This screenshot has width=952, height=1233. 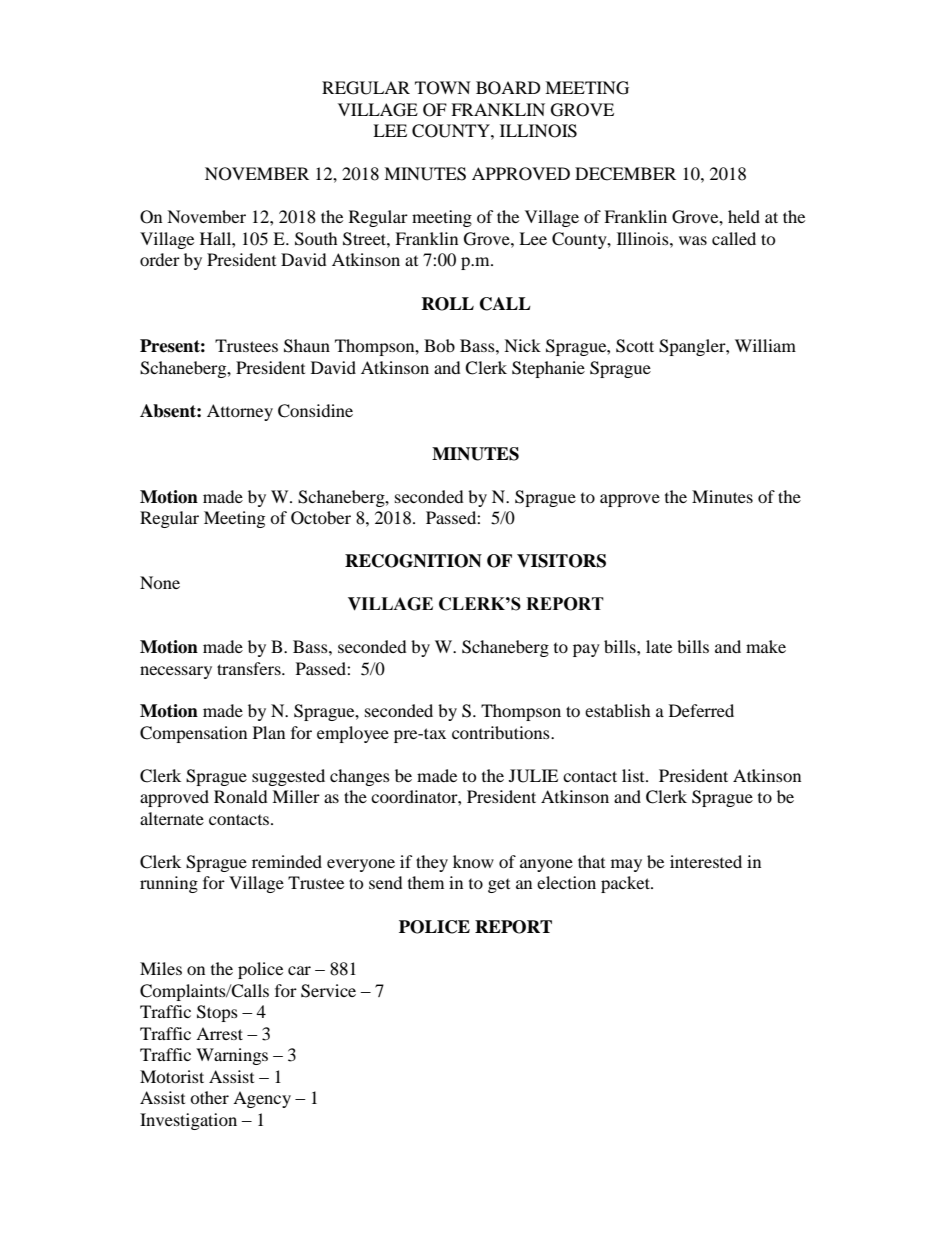 What do you see at coordinates (443, 88) in the screenshot?
I see `TOWN` at bounding box center [443, 88].
